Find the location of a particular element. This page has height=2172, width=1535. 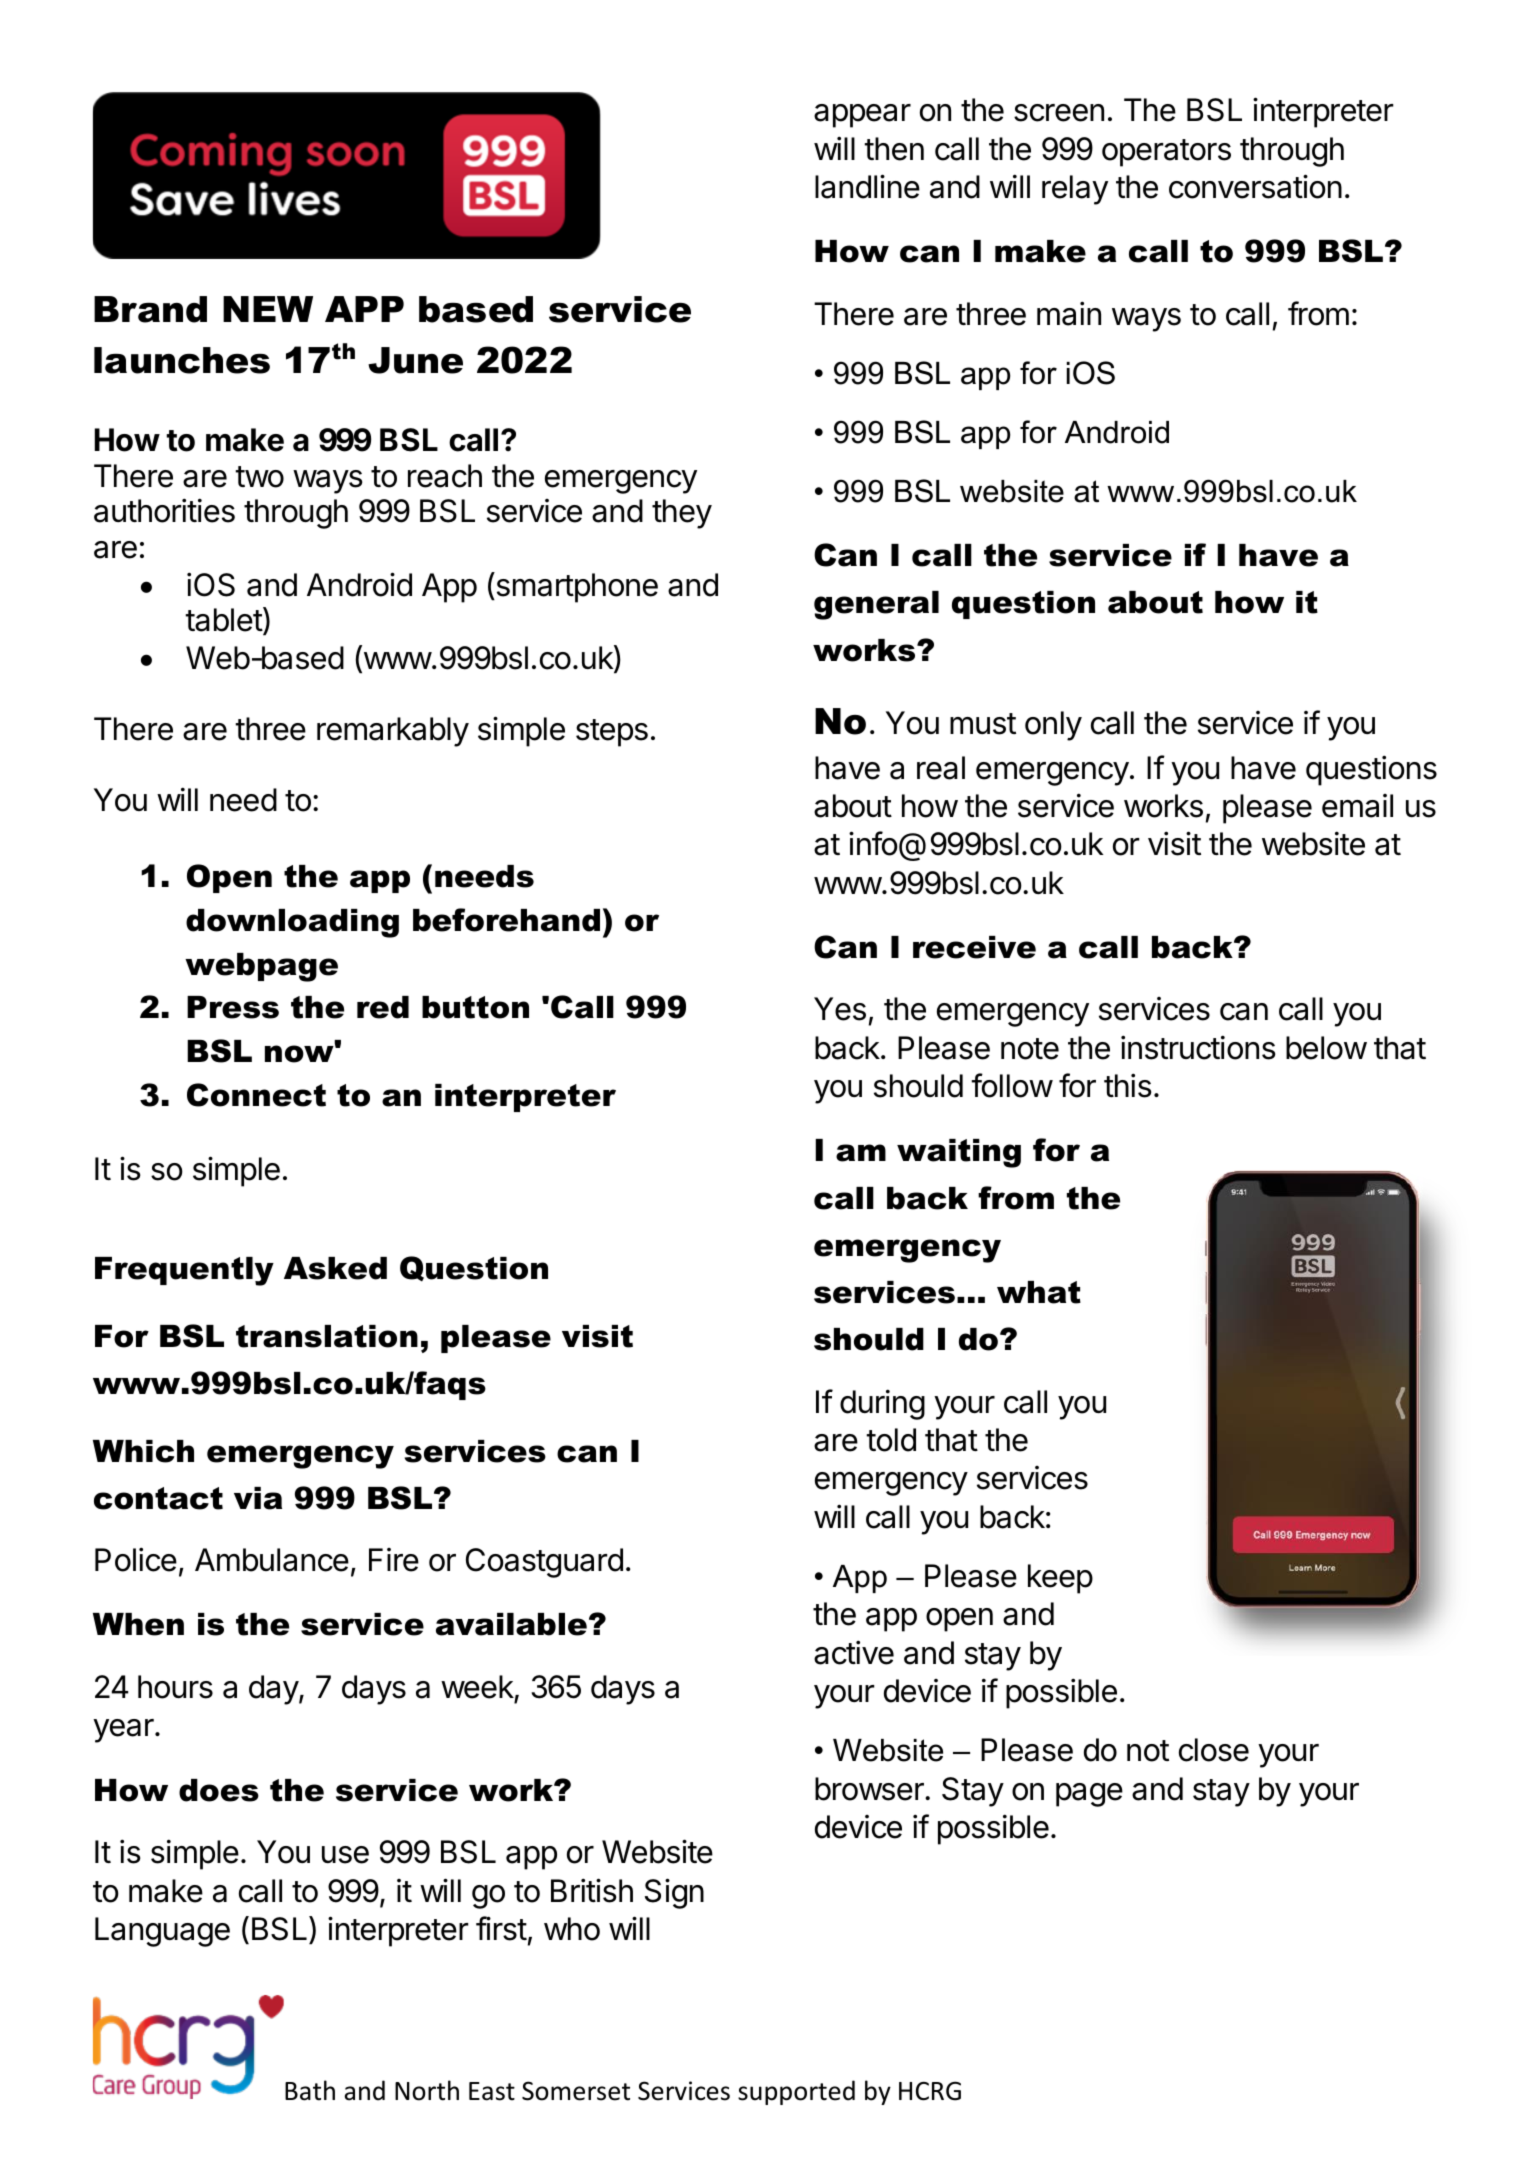

Bath is located at coordinates (310, 2090).
